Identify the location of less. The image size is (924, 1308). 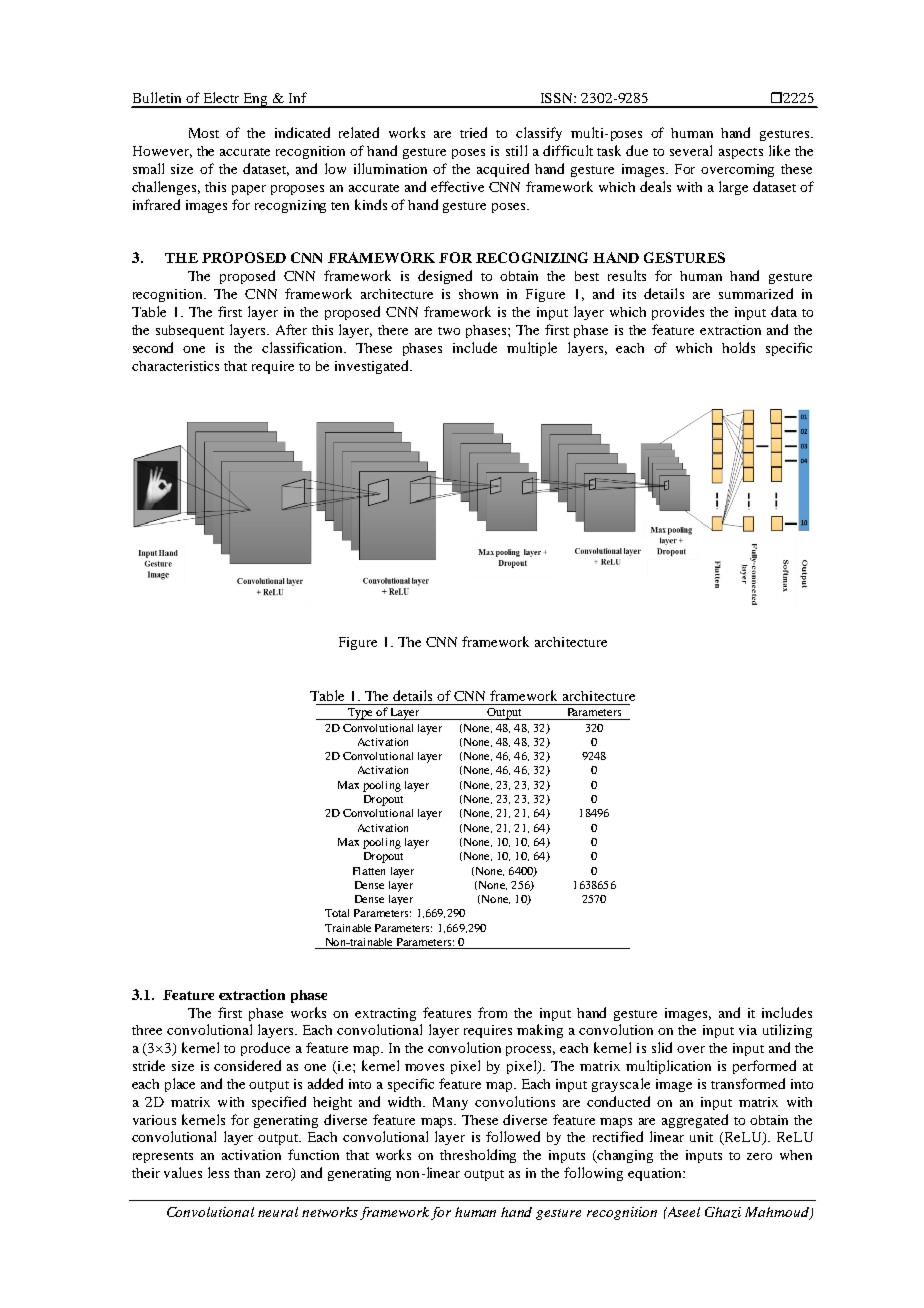
(218, 1172).
